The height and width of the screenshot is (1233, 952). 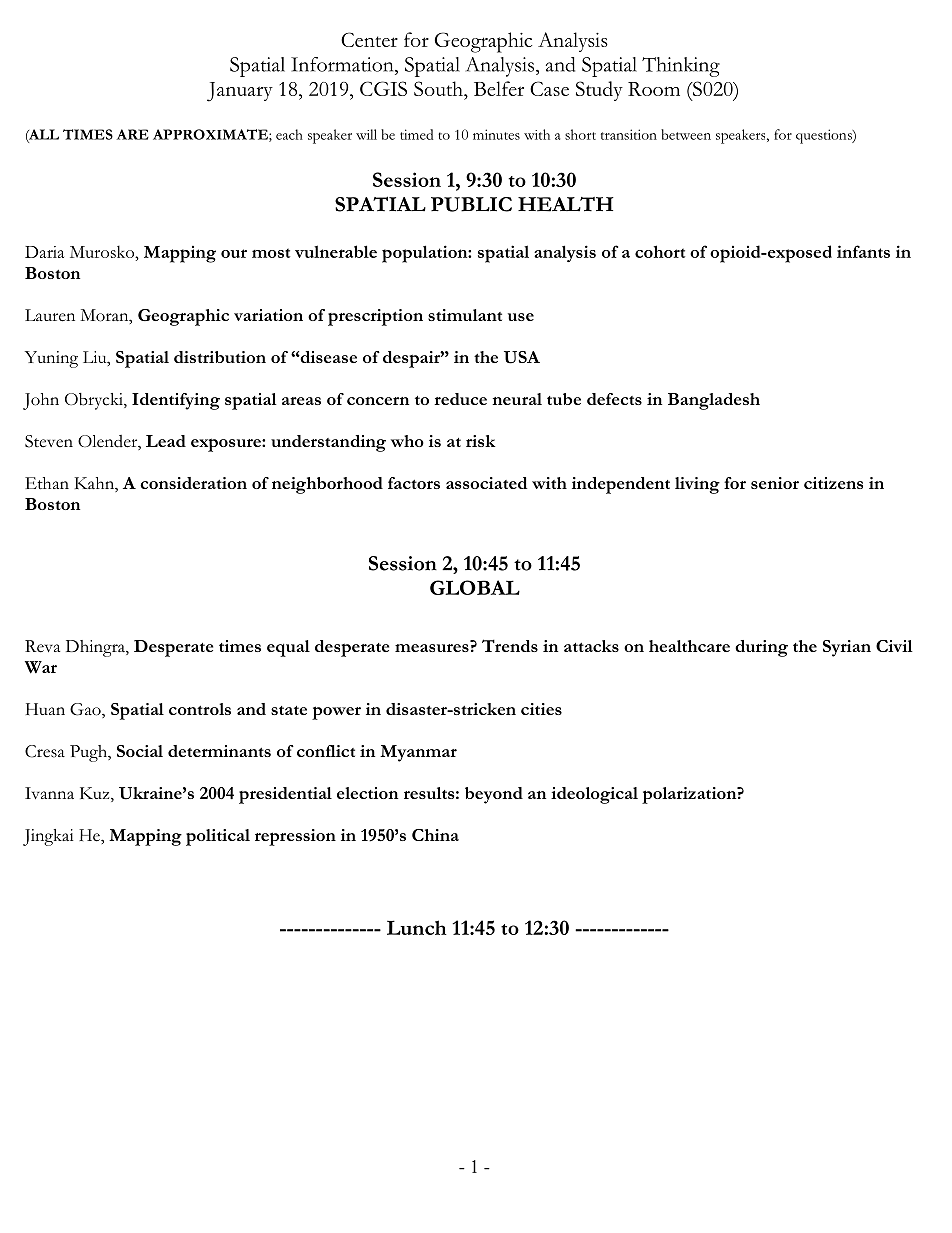 What do you see at coordinates (775, 483) in the screenshot?
I see `senior` at bounding box center [775, 483].
